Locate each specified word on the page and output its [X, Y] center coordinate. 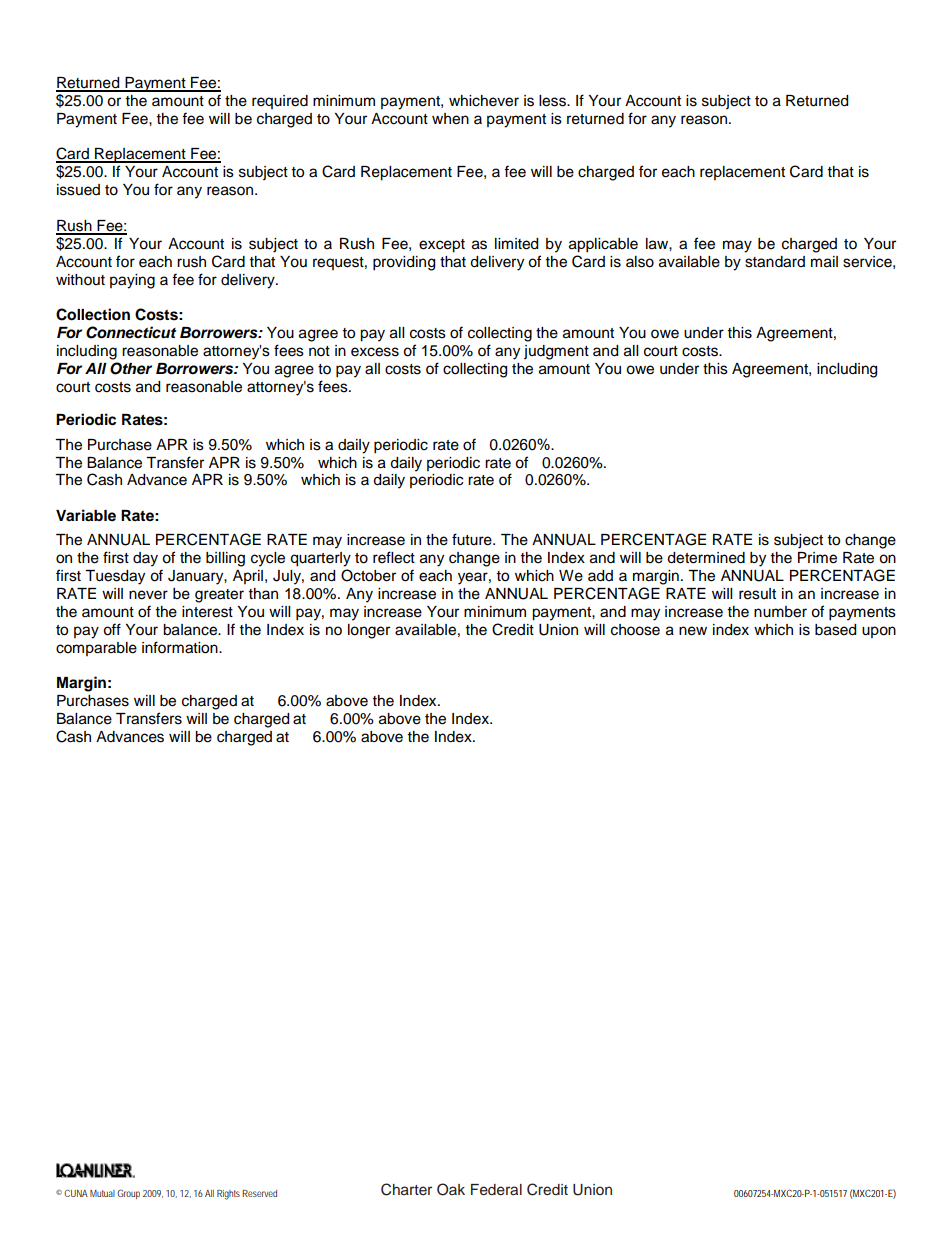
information [181, 647]
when [450, 119]
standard [775, 262]
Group [128, 1194]
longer [369, 631]
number [780, 612]
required [280, 102]
